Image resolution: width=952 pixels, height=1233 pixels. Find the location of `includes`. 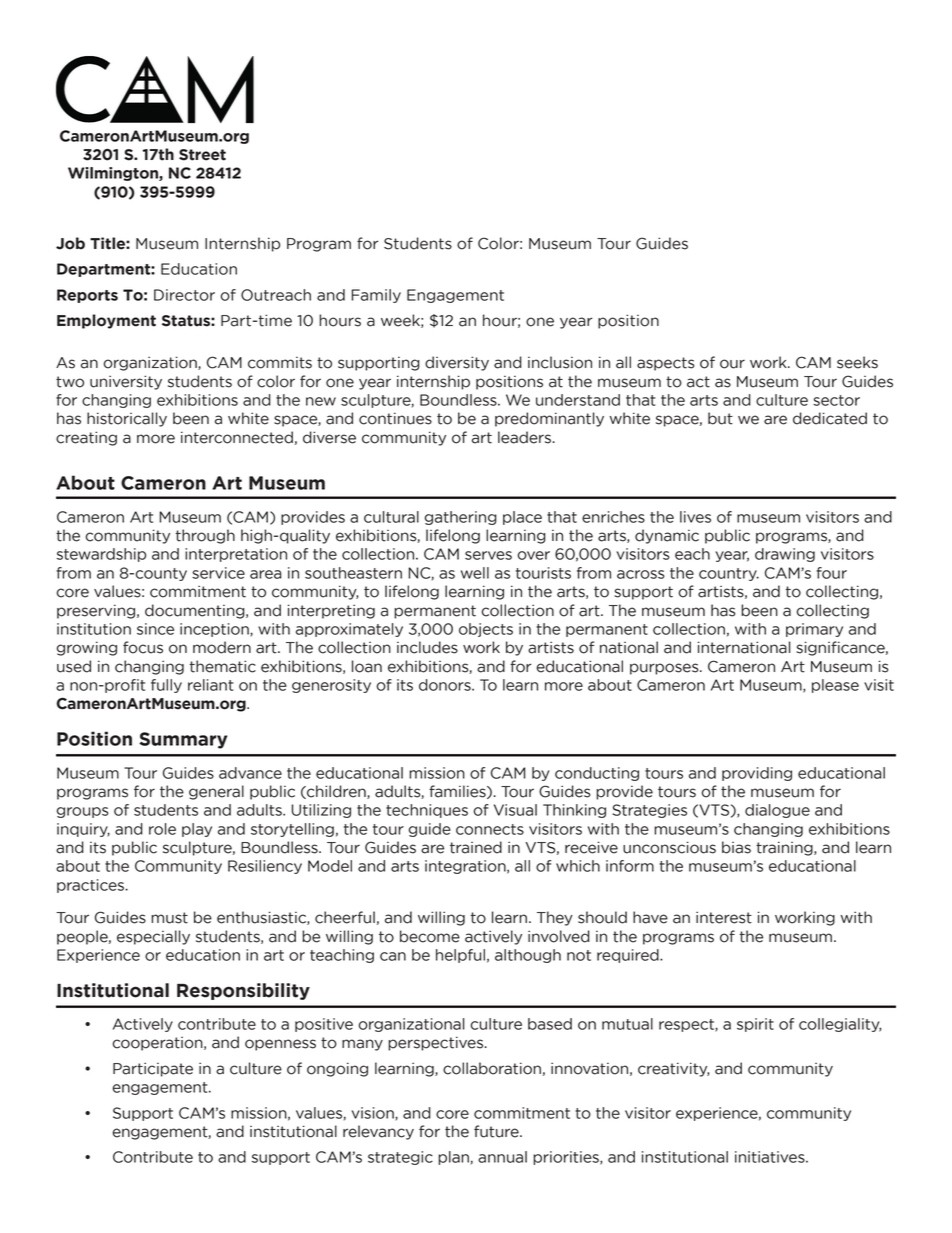

includes is located at coordinates (427, 647).
